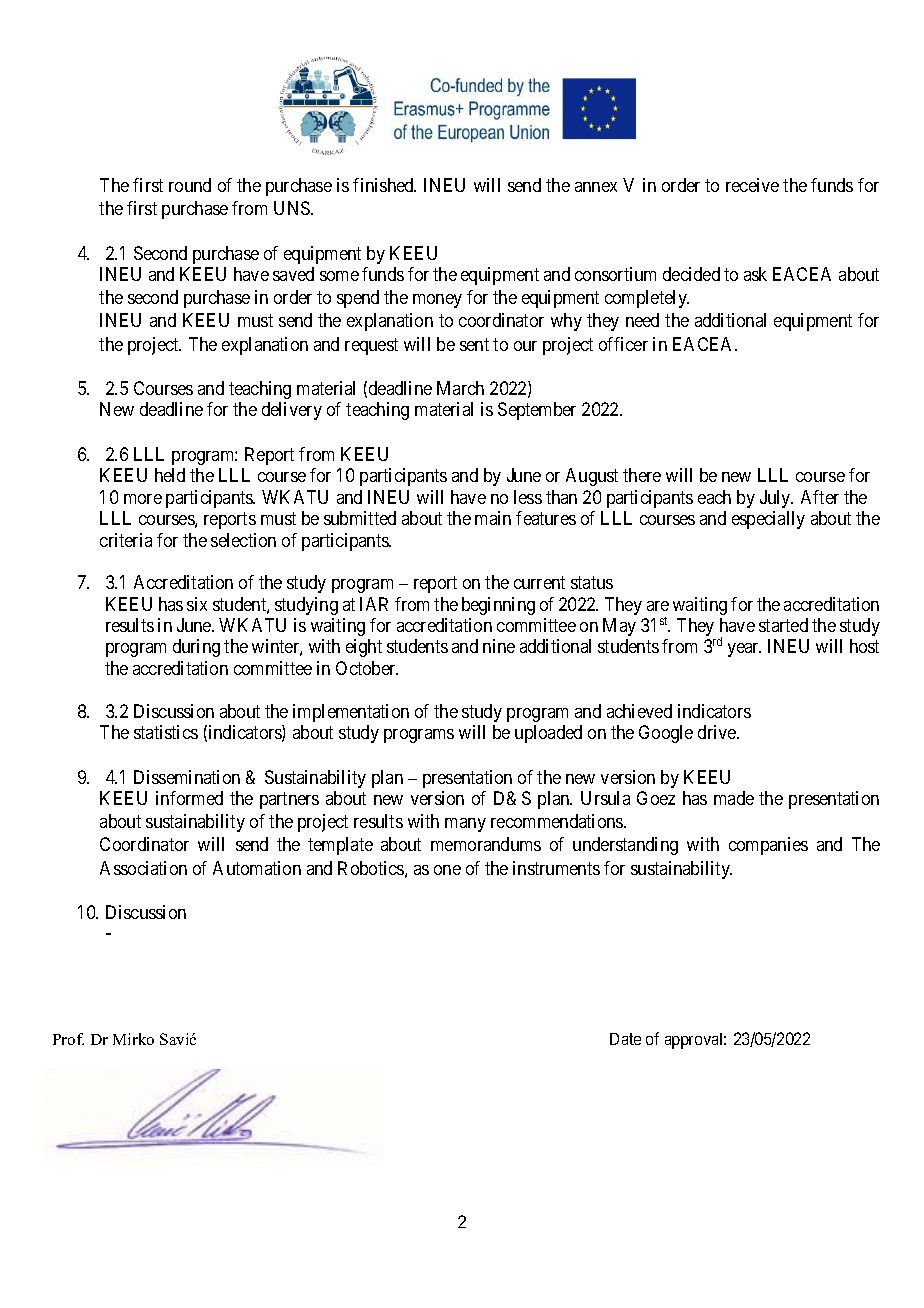  Describe the element at coordinates (734, 798) in the page. I see `made` at that location.
